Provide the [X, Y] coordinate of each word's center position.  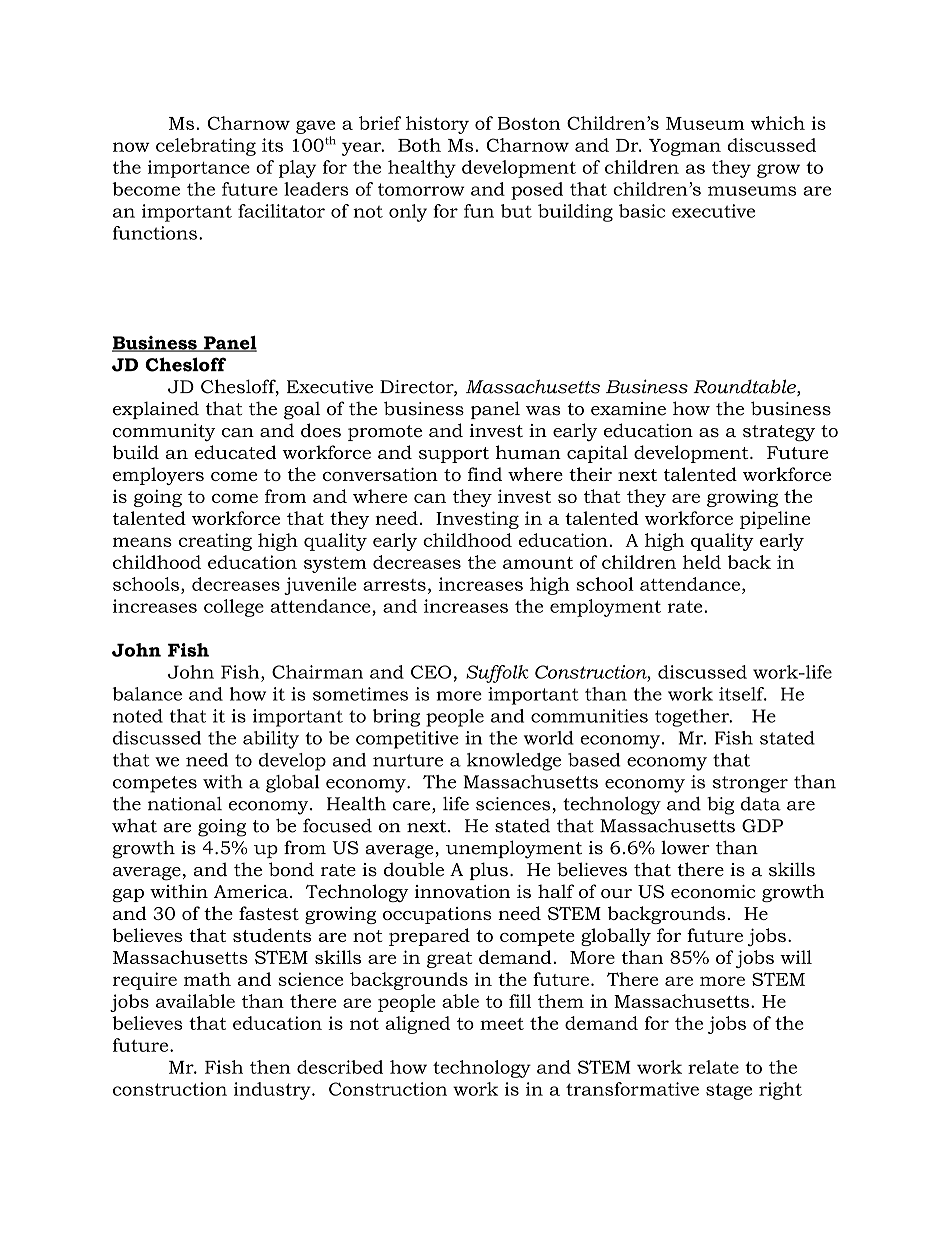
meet [502, 1024]
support [454, 455]
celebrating [206, 147]
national [185, 804]
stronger [750, 784]
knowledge [514, 762]
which [778, 123]
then [270, 1067]
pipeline [775, 520]
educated [236, 452]
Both [419, 145]
